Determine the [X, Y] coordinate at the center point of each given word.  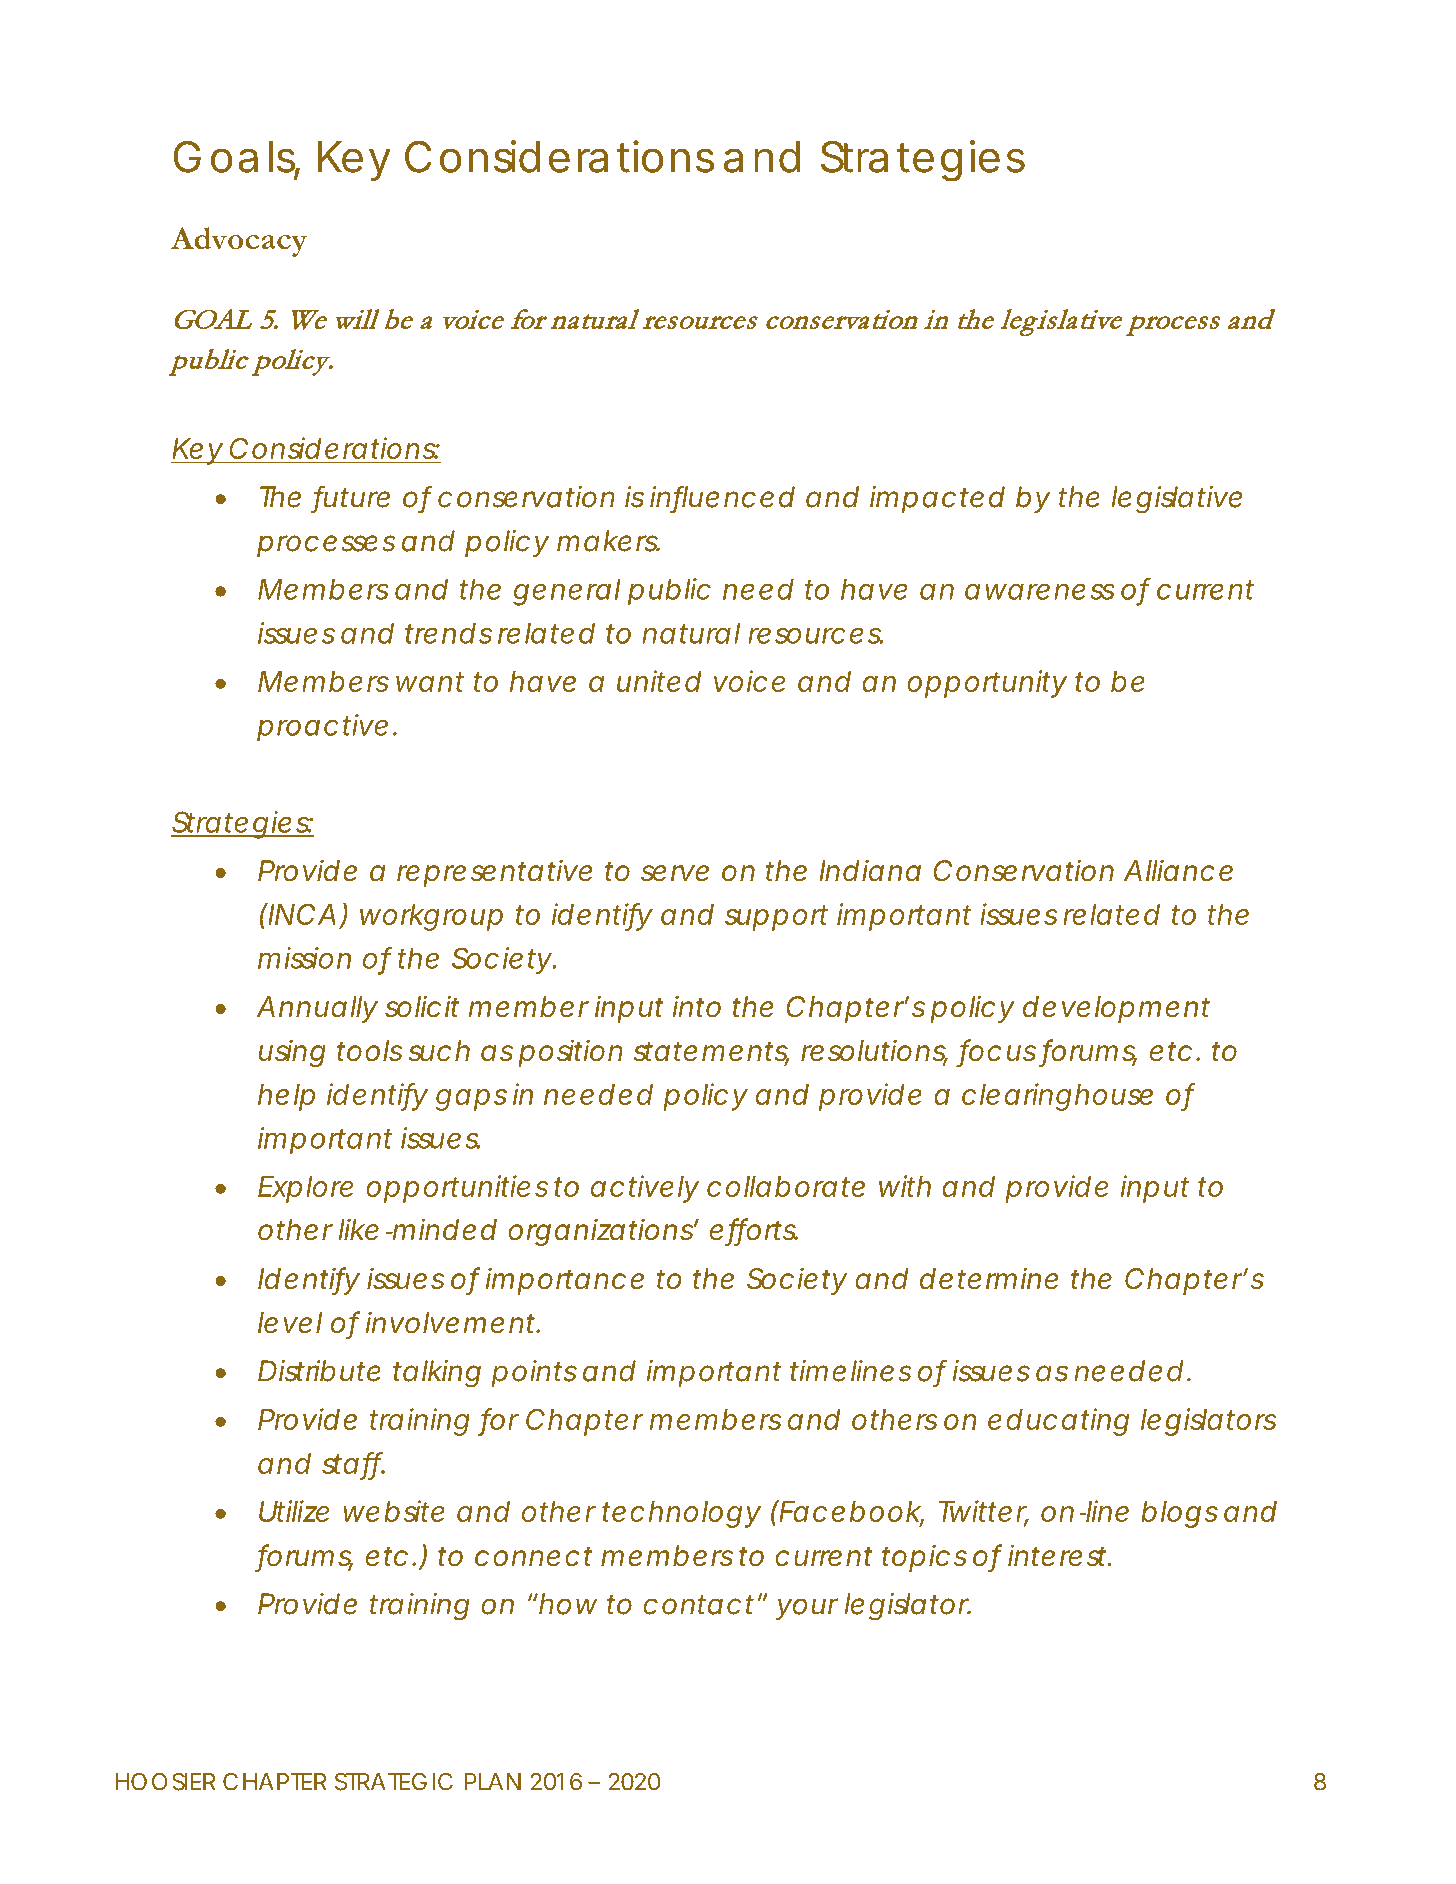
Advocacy [239, 242]
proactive [322, 728]
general [567, 592]
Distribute [319, 1371]
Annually [316, 1009]
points [534, 1373]
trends [448, 633]
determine [989, 1278]
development [1116, 1009]
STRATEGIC [394, 1782]
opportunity [987, 684]
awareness [1040, 591]
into [697, 1006]
